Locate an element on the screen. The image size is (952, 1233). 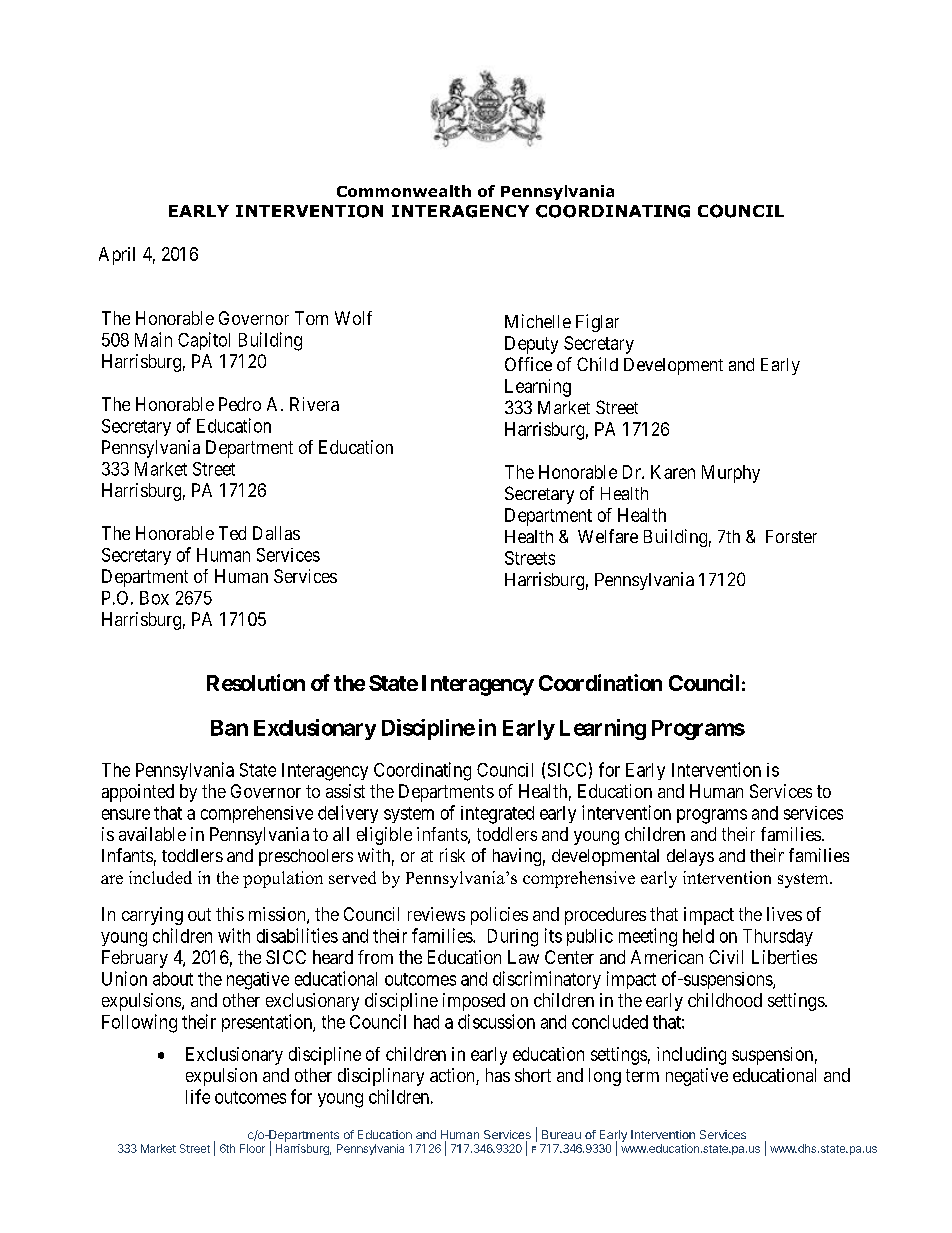
this is located at coordinates (230, 914).
